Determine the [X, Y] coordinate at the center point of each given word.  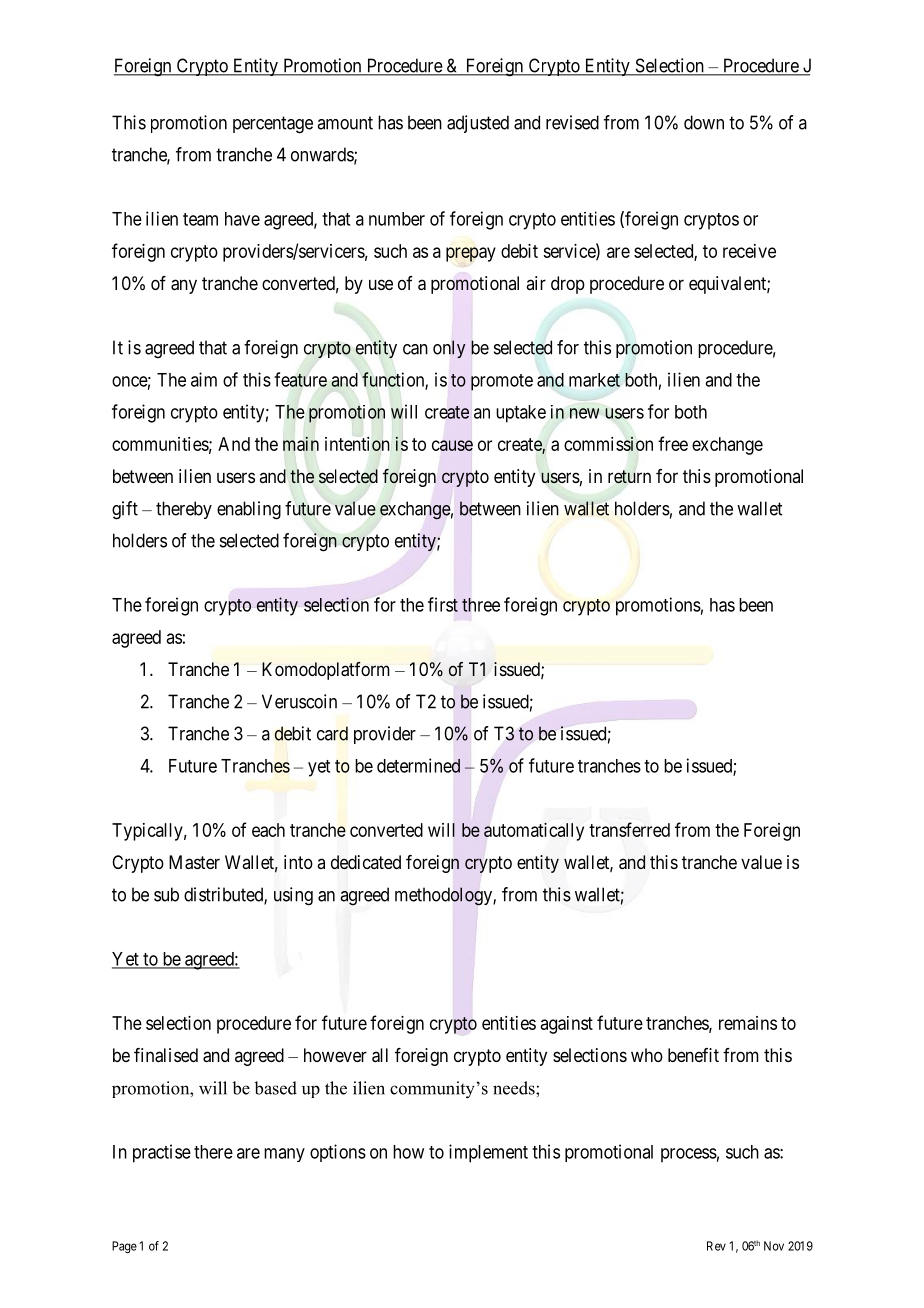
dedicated [366, 862]
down [704, 122]
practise [162, 1153]
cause [452, 445]
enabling [249, 510]
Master [194, 862]
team [200, 219]
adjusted [478, 124]
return [629, 477]
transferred [629, 829]
